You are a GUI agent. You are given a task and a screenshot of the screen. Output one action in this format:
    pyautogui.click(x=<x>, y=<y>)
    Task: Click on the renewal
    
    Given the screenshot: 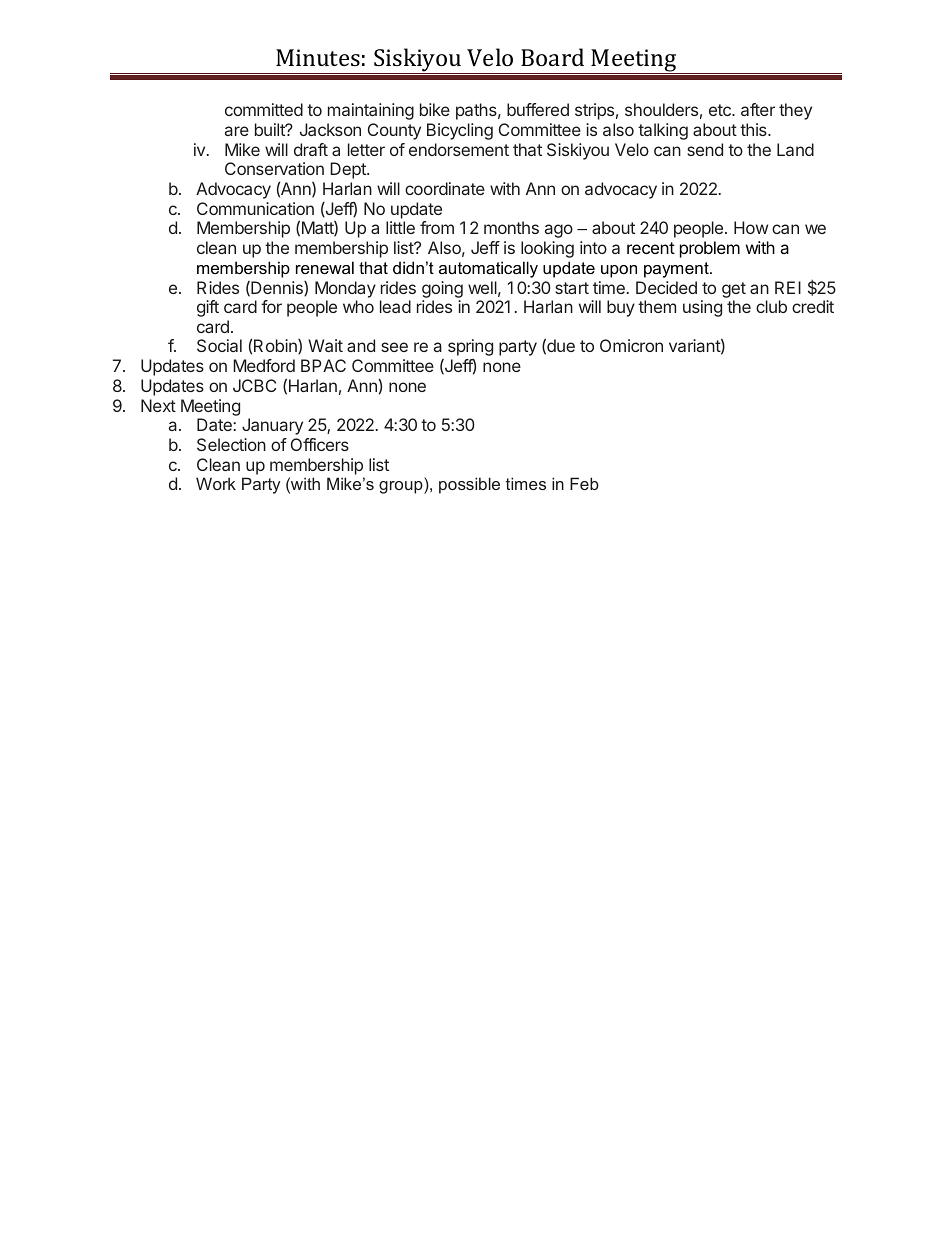 What is the action you would take?
    pyautogui.click(x=325, y=267)
